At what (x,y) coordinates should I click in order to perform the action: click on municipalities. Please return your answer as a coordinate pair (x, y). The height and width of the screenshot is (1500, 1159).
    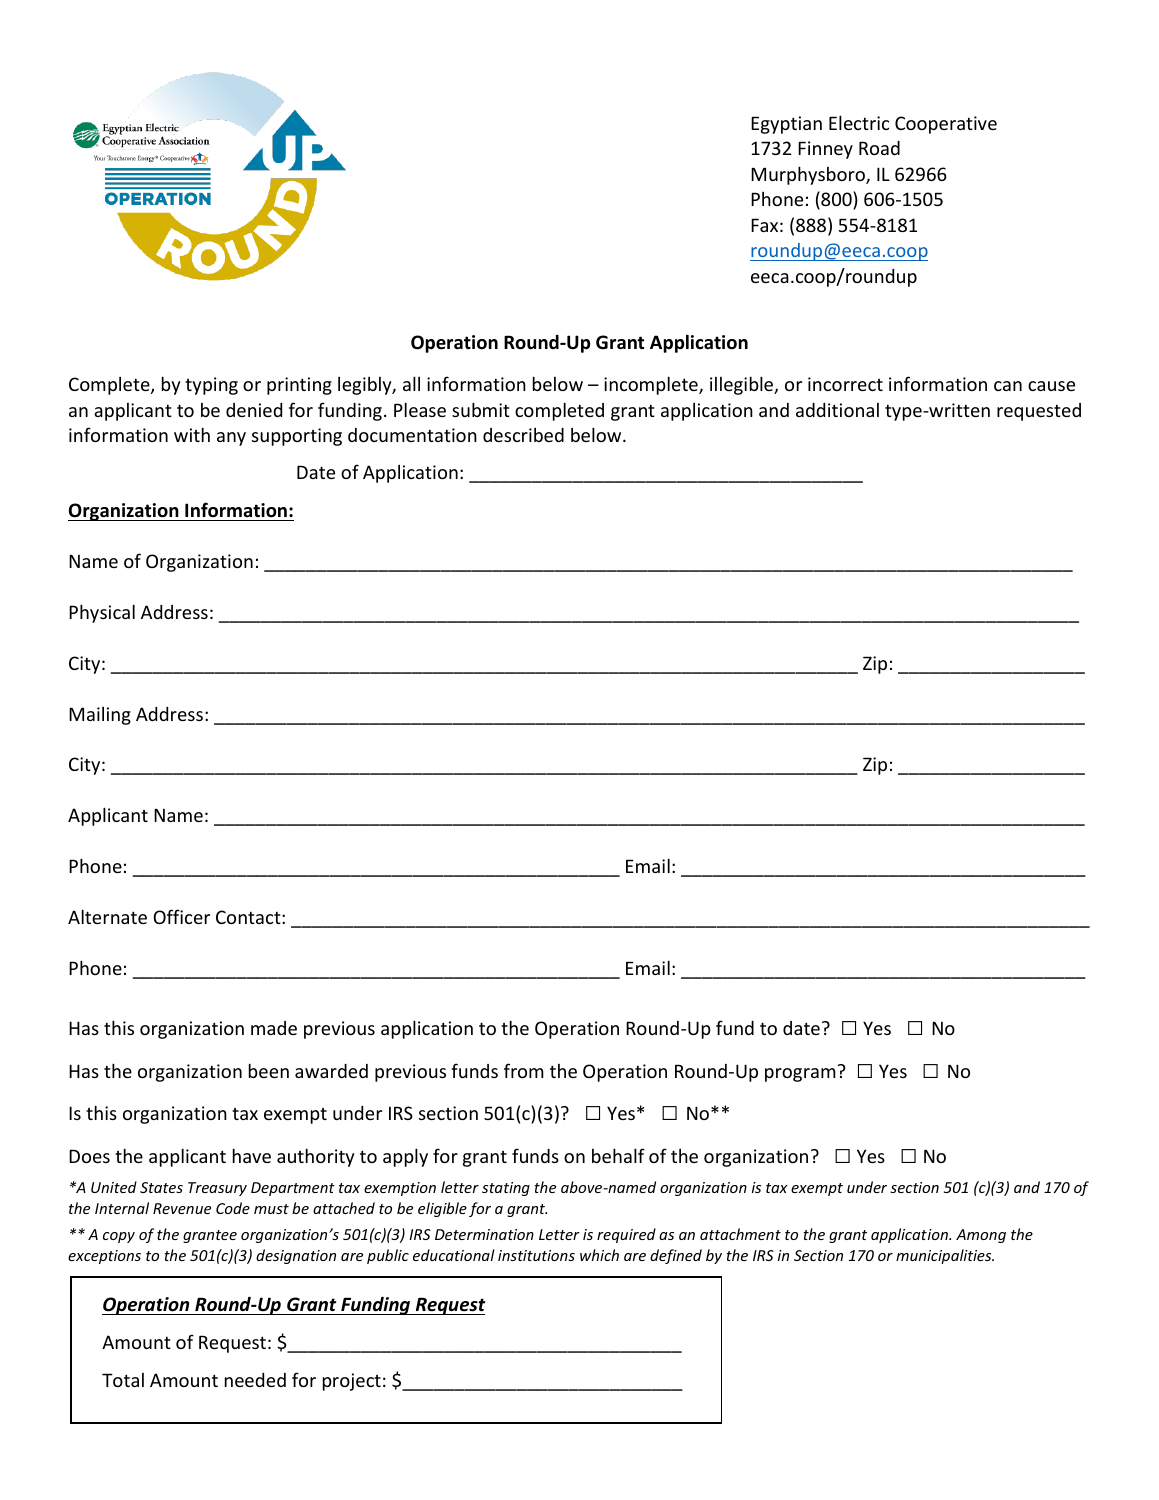
    Looking at the image, I should click on (945, 1256).
